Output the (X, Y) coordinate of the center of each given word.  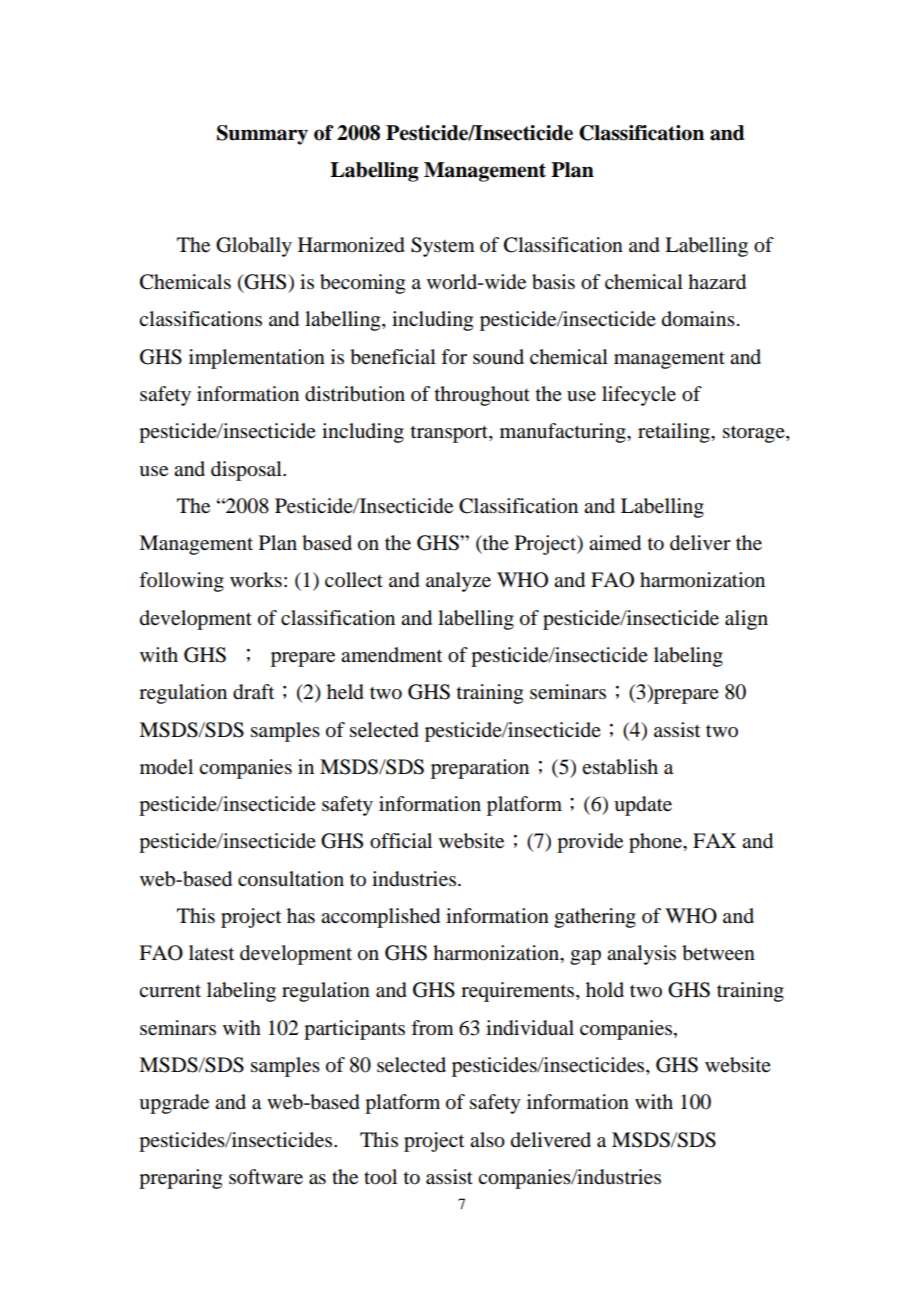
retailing (675, 433)
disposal (247, 471)
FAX (714, 840)
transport (450, 434)
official (401, 841)
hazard (717, 282)
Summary (262, 135)
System (443, 247)
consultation (291, 879)
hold (605, 990)
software (266, 1177)
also (487, 1140)
